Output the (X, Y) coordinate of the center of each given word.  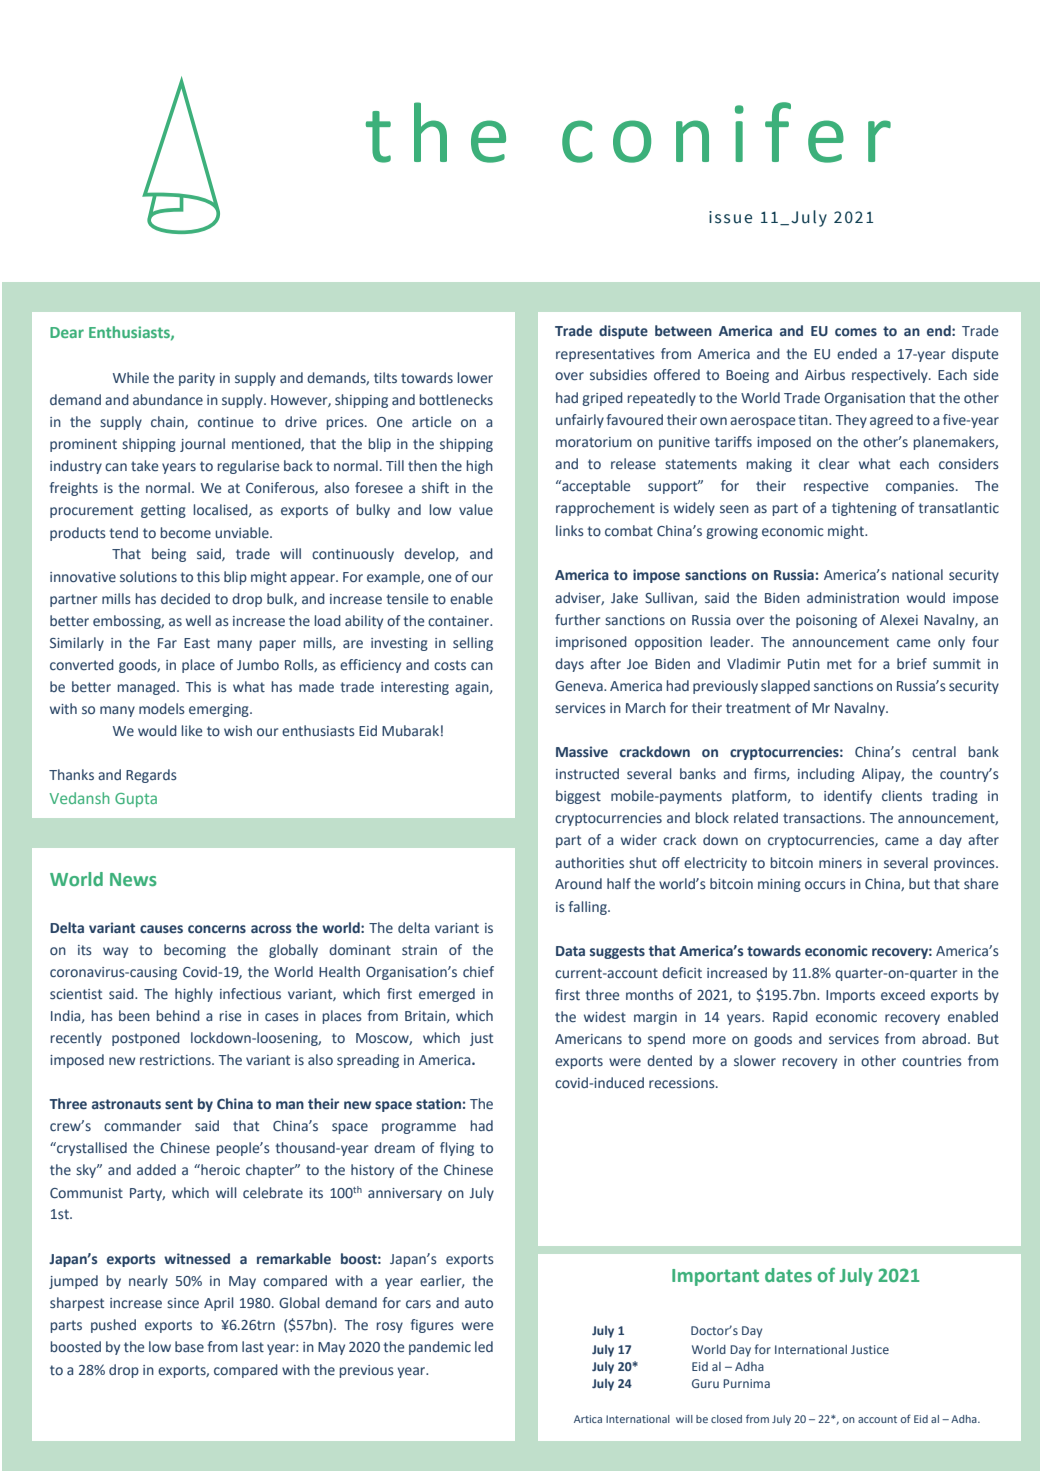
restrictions (176, 1060)
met (839, 664)
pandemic (440, 1348)
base (189, 1347)
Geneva (580, 686)
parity (197, 379)
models (162, 709)
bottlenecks (456, 400)
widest (605, 1016)
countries (932, 1061)
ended (857, 354)
